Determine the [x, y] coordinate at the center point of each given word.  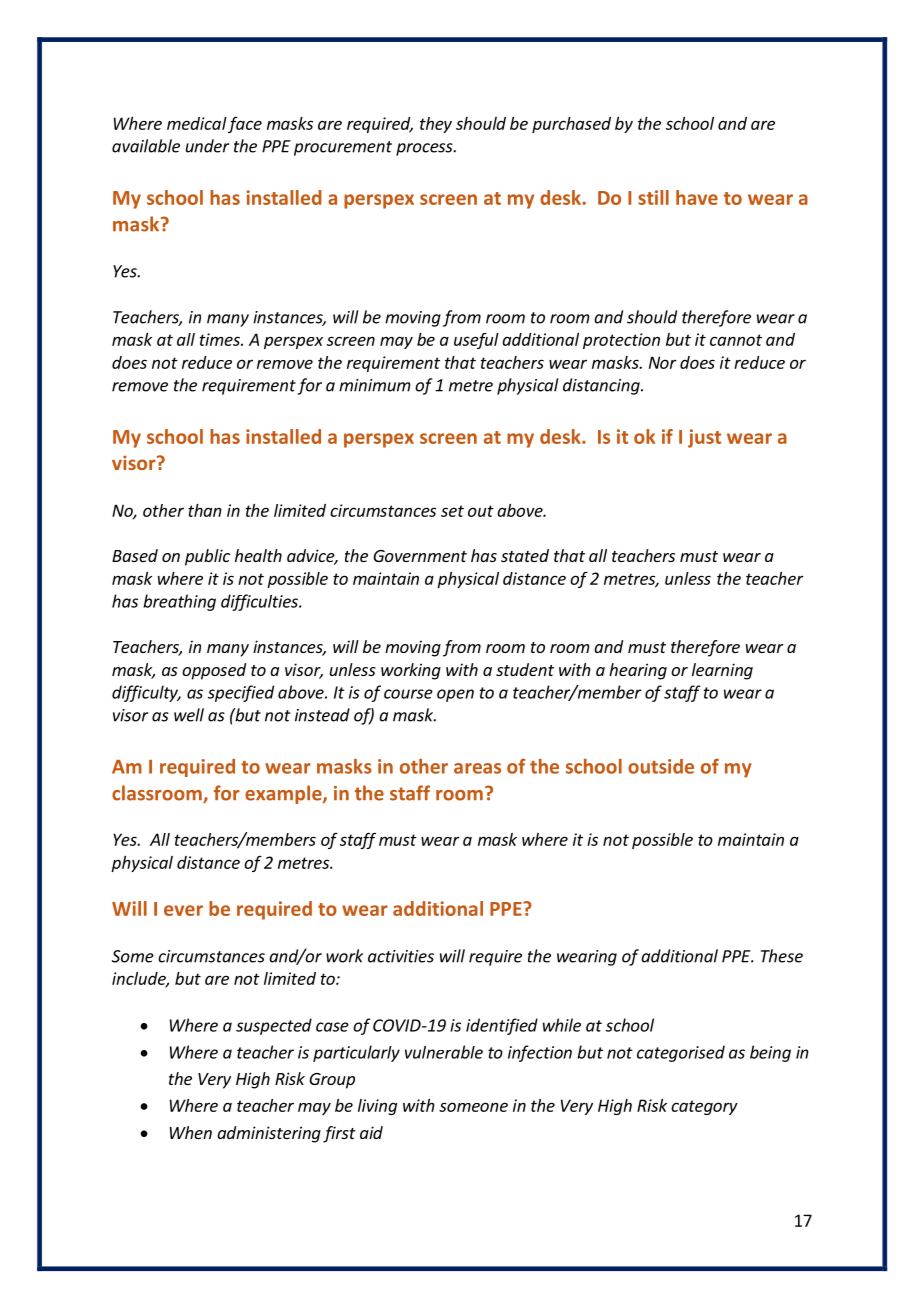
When [191, 1132]
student [525, 669]
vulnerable [444, 1052]
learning [722, 671]
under [207, 146]
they [436, 125]
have [697, 197]
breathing [179, 602]
